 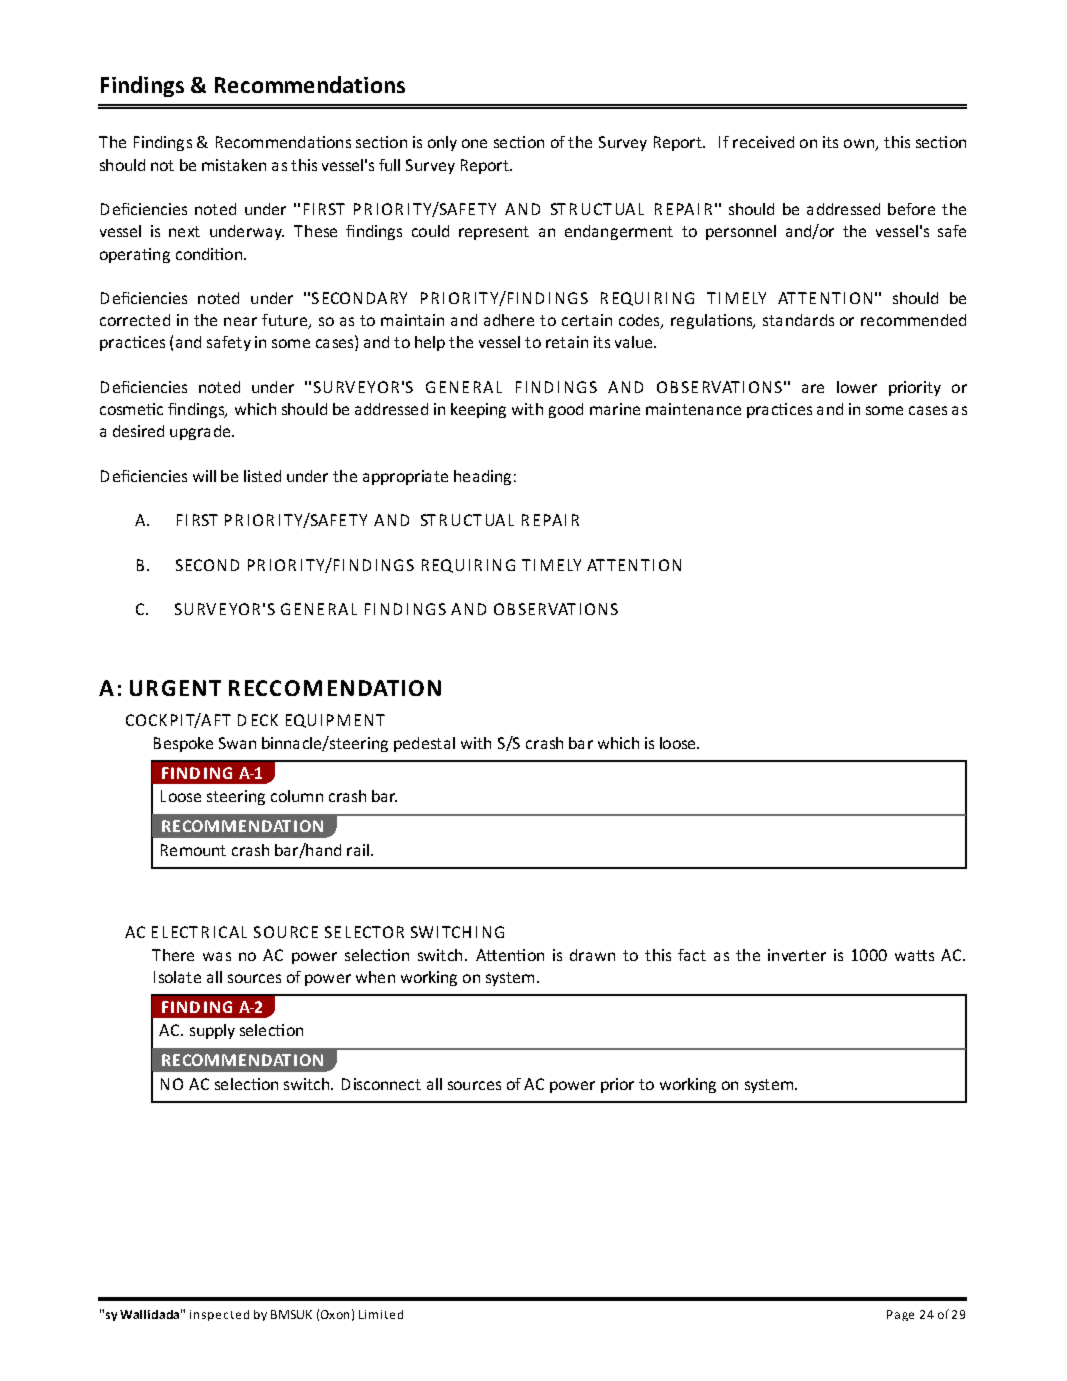 I want to click on heading, so click(x=482, y=477).
